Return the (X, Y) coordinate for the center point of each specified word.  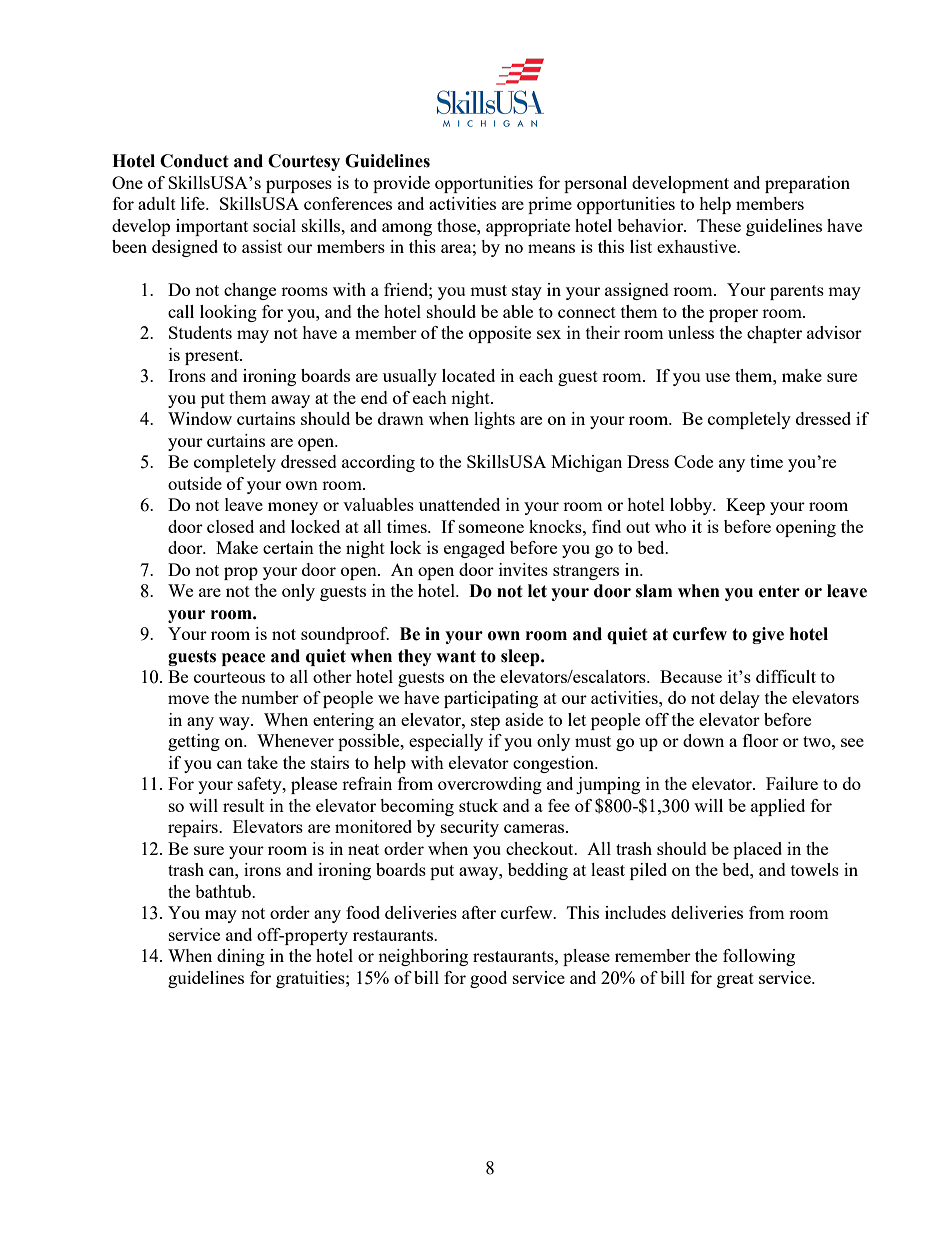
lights (494, 420)
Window (200, 418)
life (194, 203)
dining (241, 957)
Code (693, 461)
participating (491, 699)
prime (550, 205)
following (759, 957)
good (488, 979)
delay (740, 699)
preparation (807, 184)
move (188, 699)
